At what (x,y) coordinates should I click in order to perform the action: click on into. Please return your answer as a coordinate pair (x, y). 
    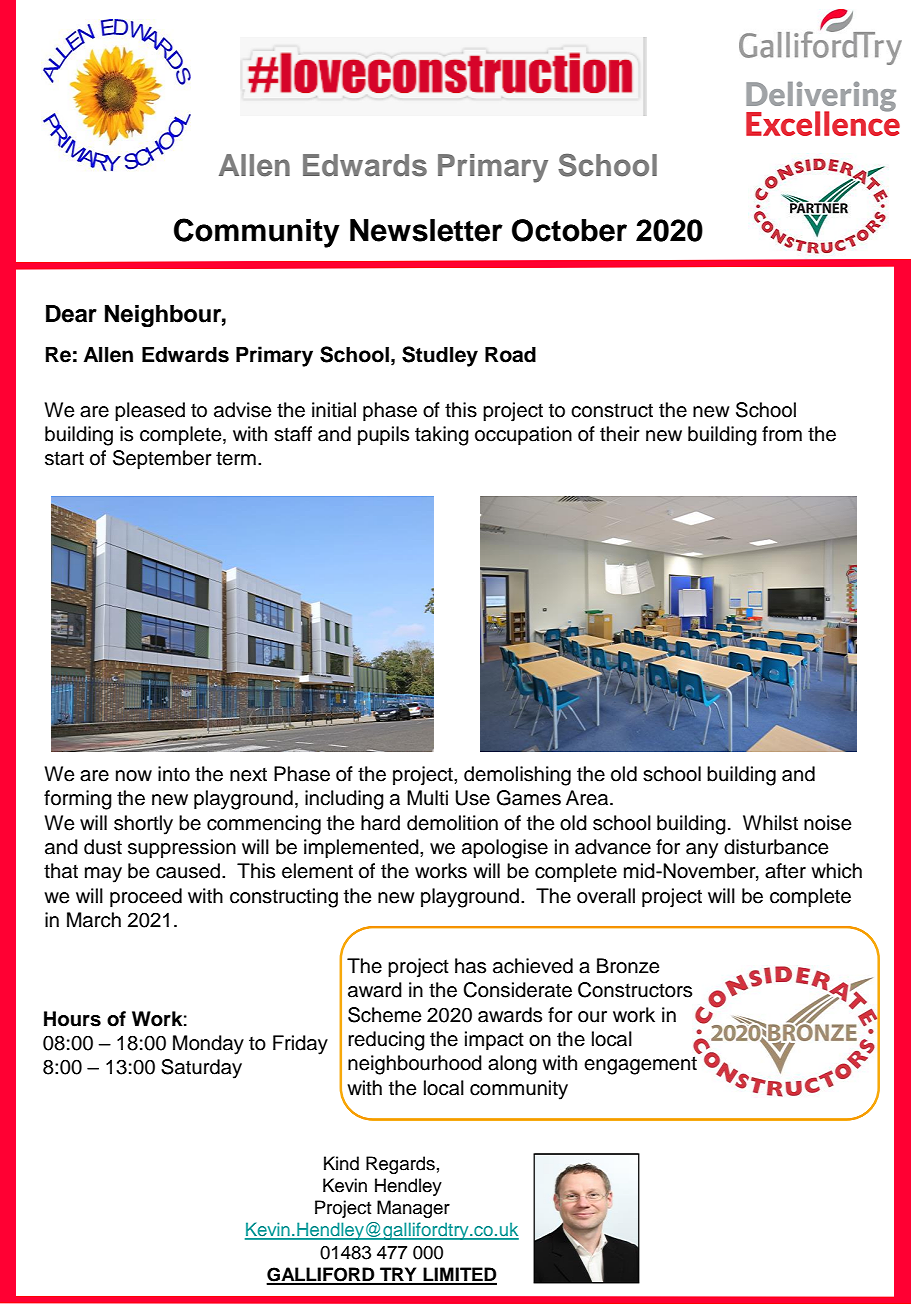
    Looking at the image, I should click on (174, 774).
